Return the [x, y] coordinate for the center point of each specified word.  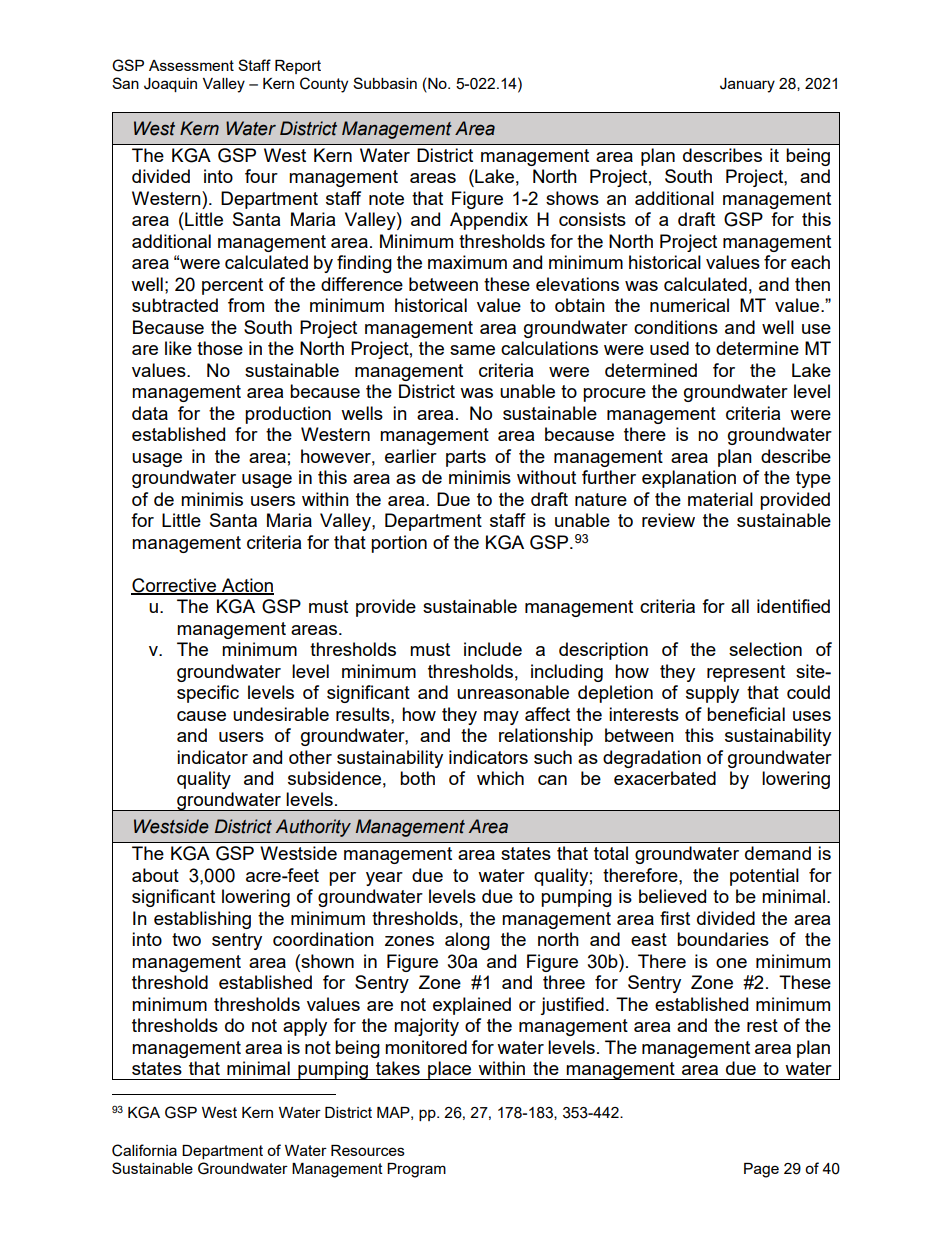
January [747, 85]
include [493, 649]
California [144, 1150]
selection [765, 649]
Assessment [191, 65]
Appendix [489, 221]
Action [247, 586]
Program [416, 1170]
